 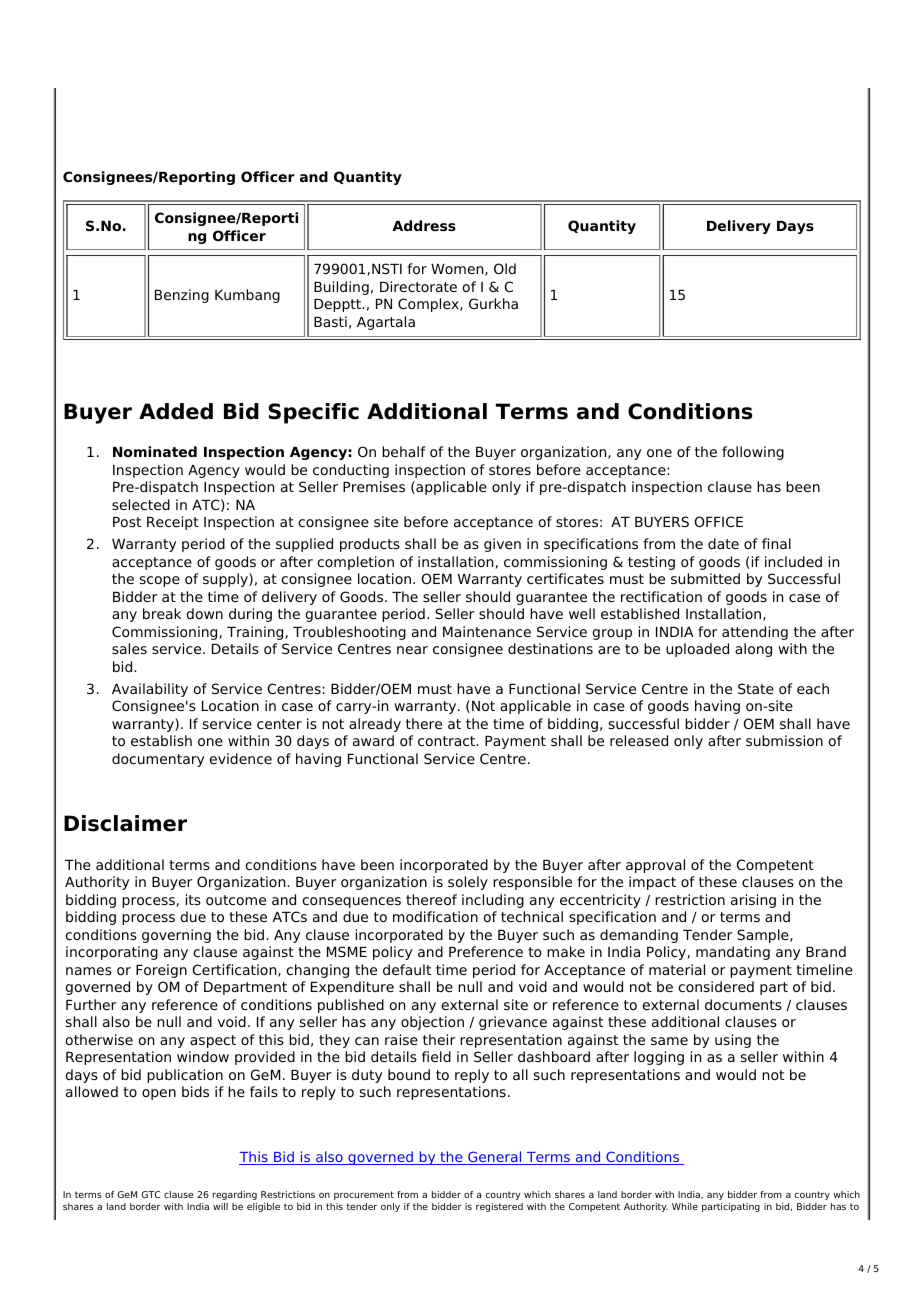 I want to click on While, so click(x=685, y=1206).
